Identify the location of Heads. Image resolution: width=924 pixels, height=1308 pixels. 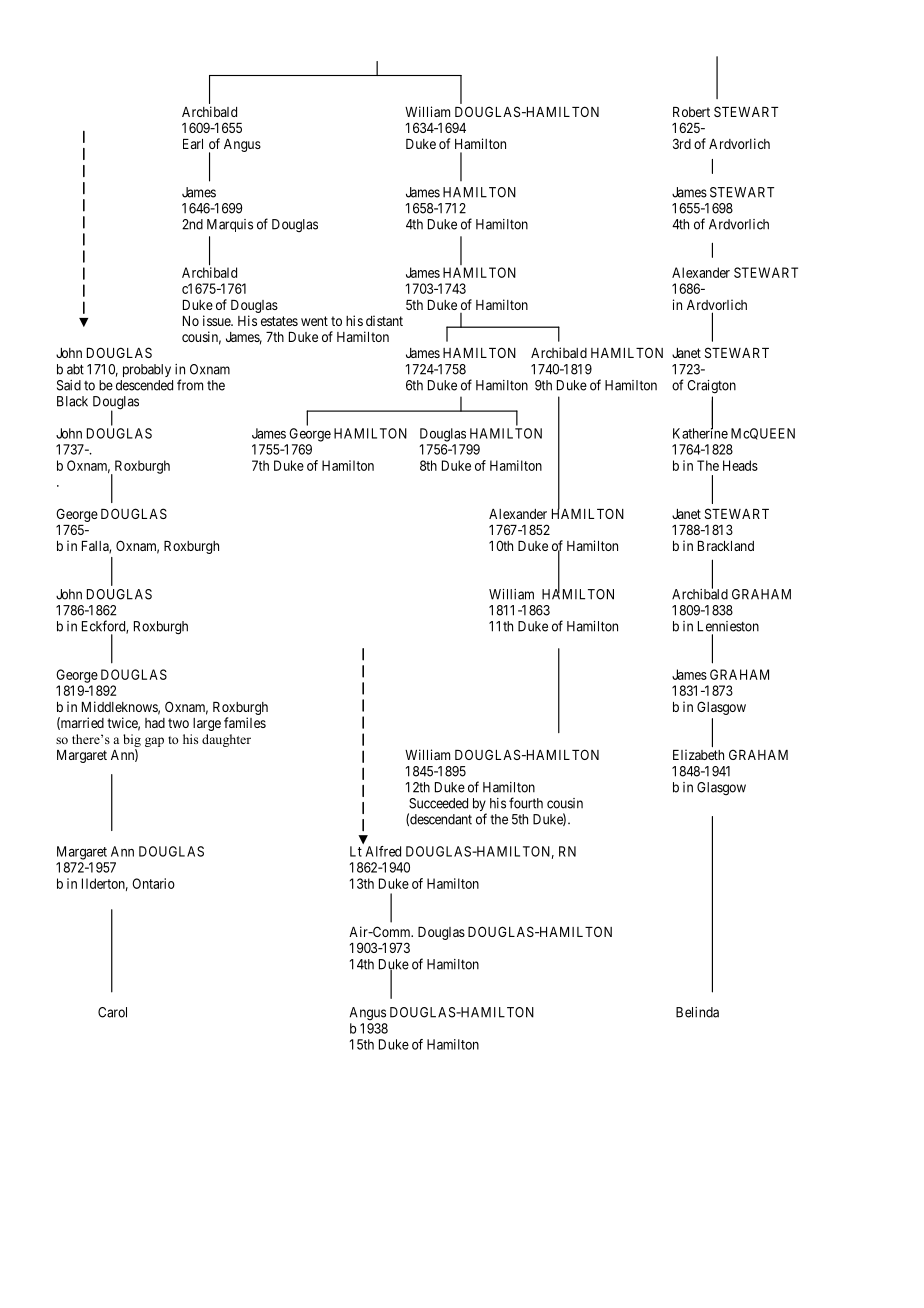
(740, 465).
